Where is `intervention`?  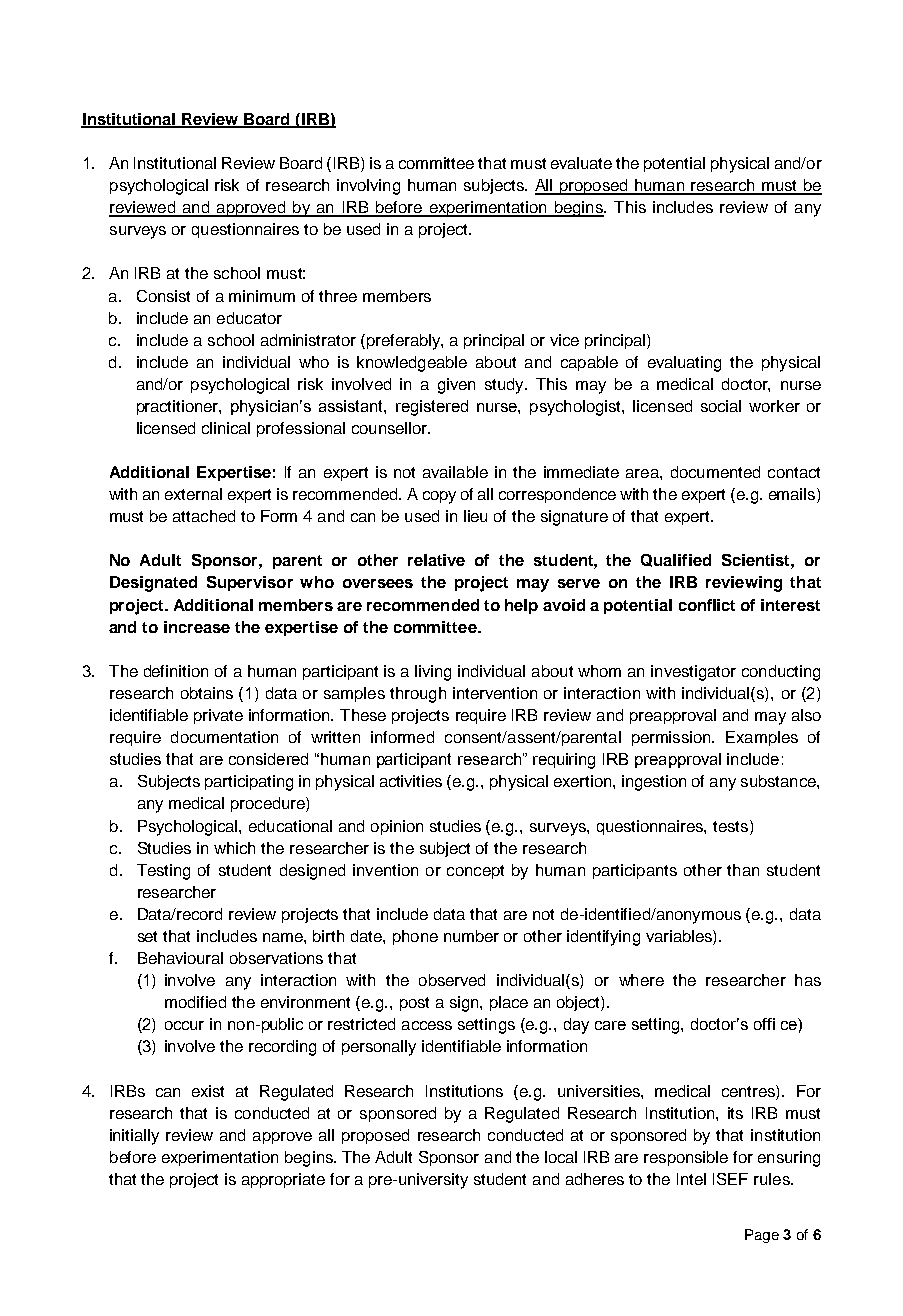 intervention is located at coordinates (495, 693).
